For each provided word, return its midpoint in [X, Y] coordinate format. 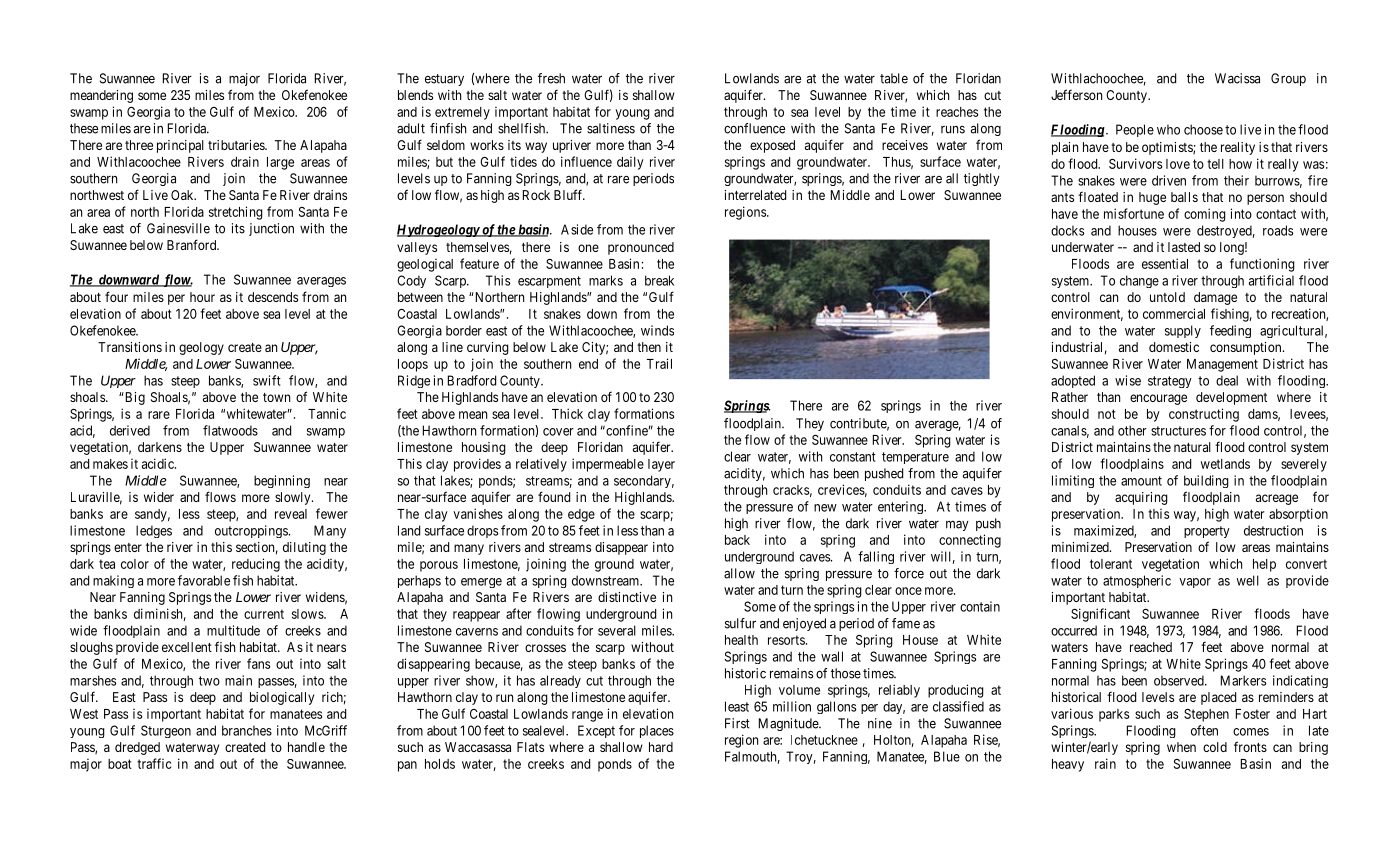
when [1181, 747]
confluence [754, 128]
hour [202, 297]
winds [657, 330]
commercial [1174, 313]
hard [661, 747]
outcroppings [252, 531]
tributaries [237, 145]
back [737, 540]
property [1207, 532]
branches [247, 730]
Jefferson [1076, 94]
